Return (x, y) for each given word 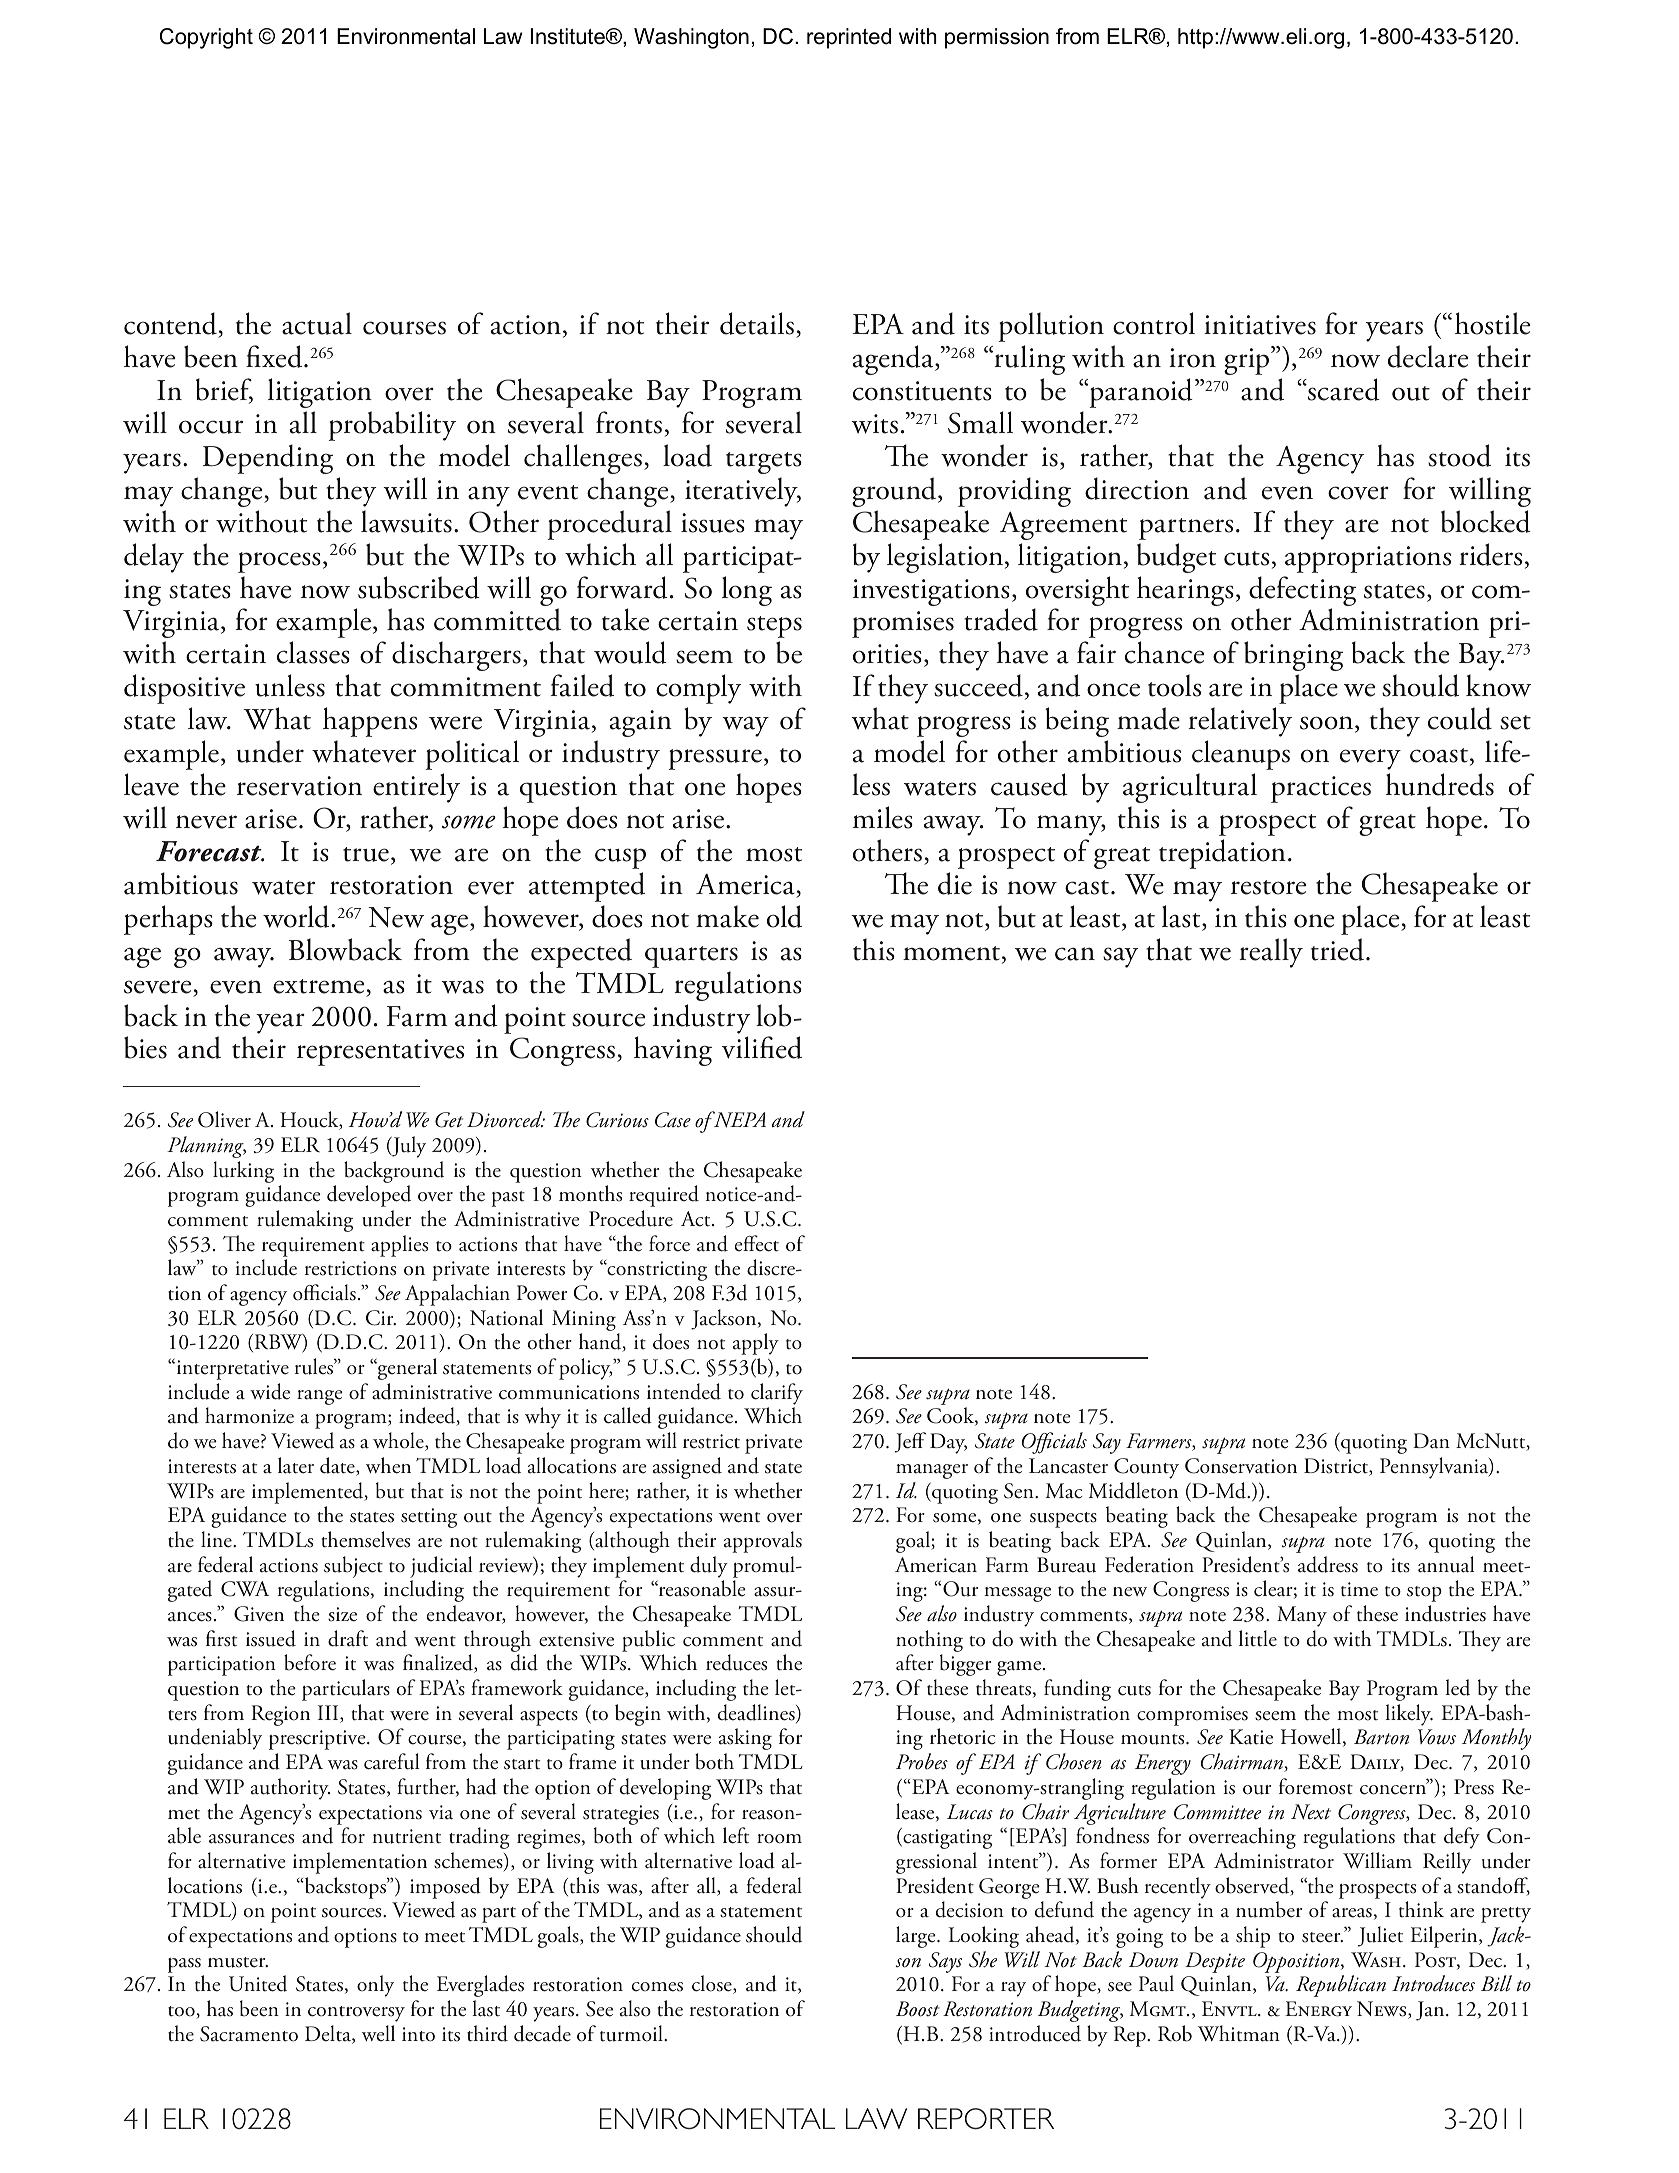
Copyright (206, 38)
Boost (918, 2009)
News (1383, 2010)
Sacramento (249, 2034)
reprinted (849, 38)
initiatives (1260, 325)
